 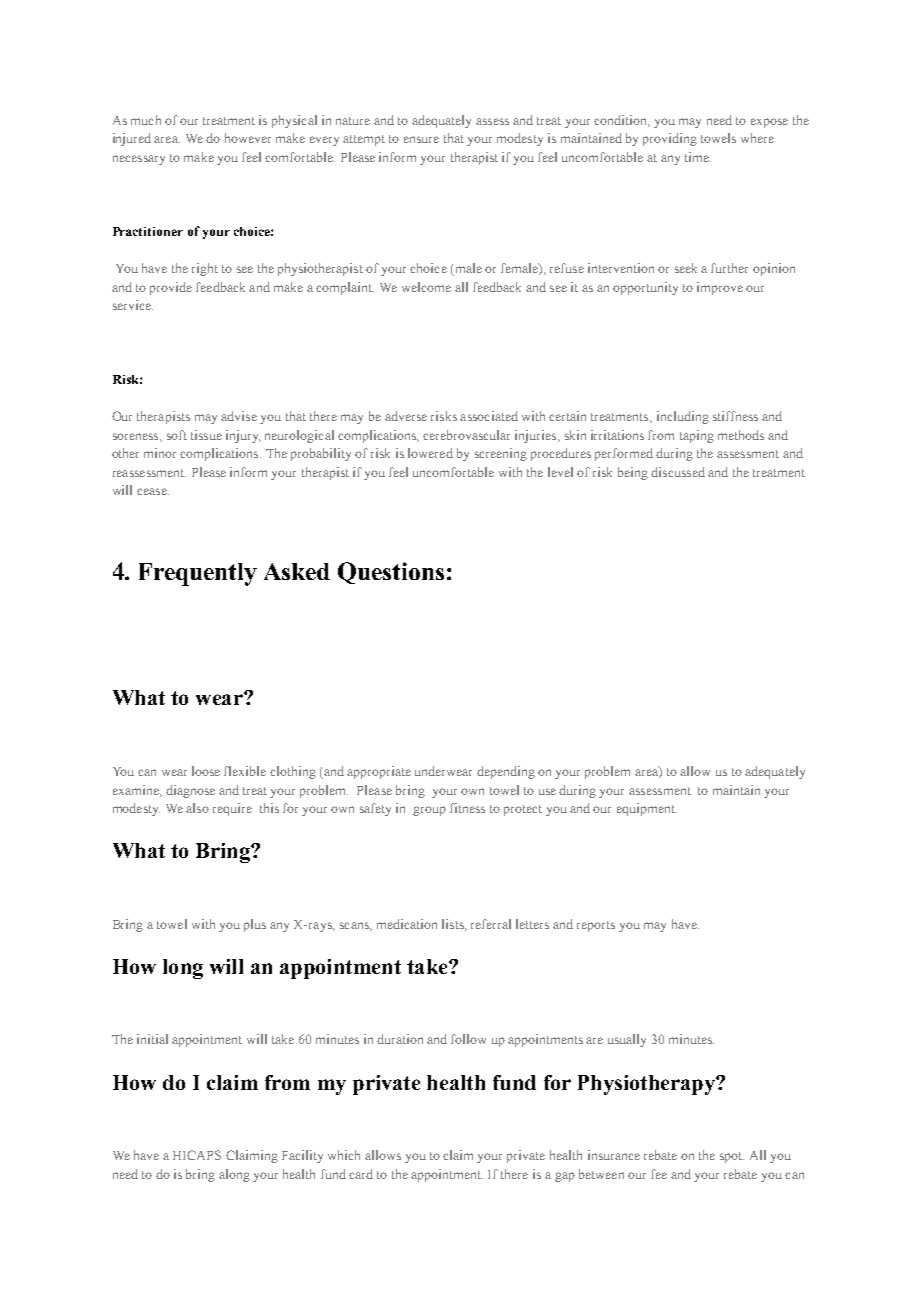 What do you see at coordinates (302, 1156) in the screenshot?
I see `Facility` at bounding box center [302, 1156].
